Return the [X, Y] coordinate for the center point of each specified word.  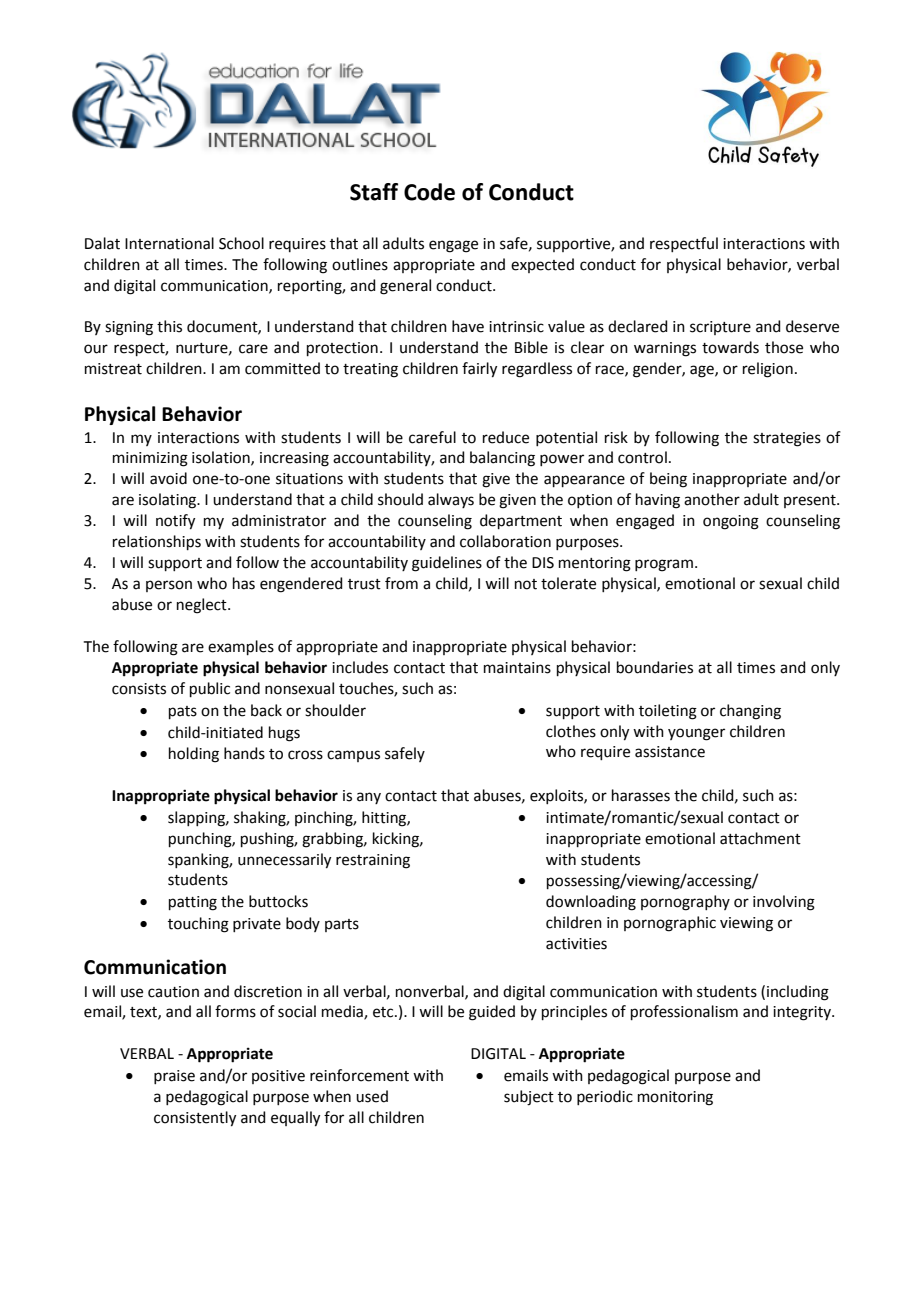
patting [193, 903]
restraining [373, 861]
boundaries [655, 667]
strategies [787, 439]
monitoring [675, 1098]
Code [429, 192]
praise [174, 1077]
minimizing [150, 459]
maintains [517, 668]
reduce [506, 437]
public [210, 689]
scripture [720, 328]
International [169, 243]
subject [529, 1098]
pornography [685, 903]
